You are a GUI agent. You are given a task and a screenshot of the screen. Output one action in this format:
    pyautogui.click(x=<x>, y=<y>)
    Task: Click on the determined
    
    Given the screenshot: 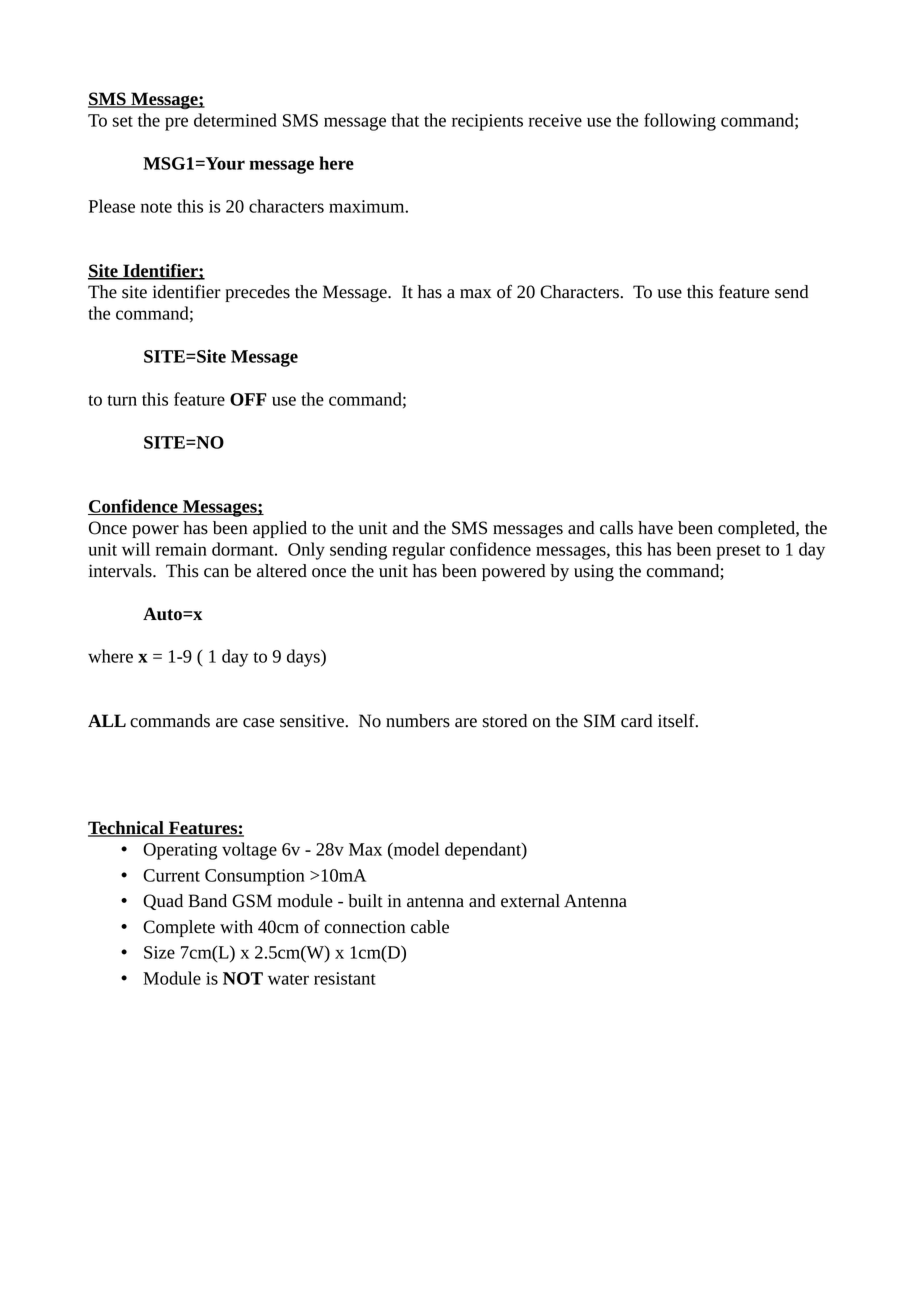 What is the action you would take?
    pyautogui.click(x=235, y=120)
